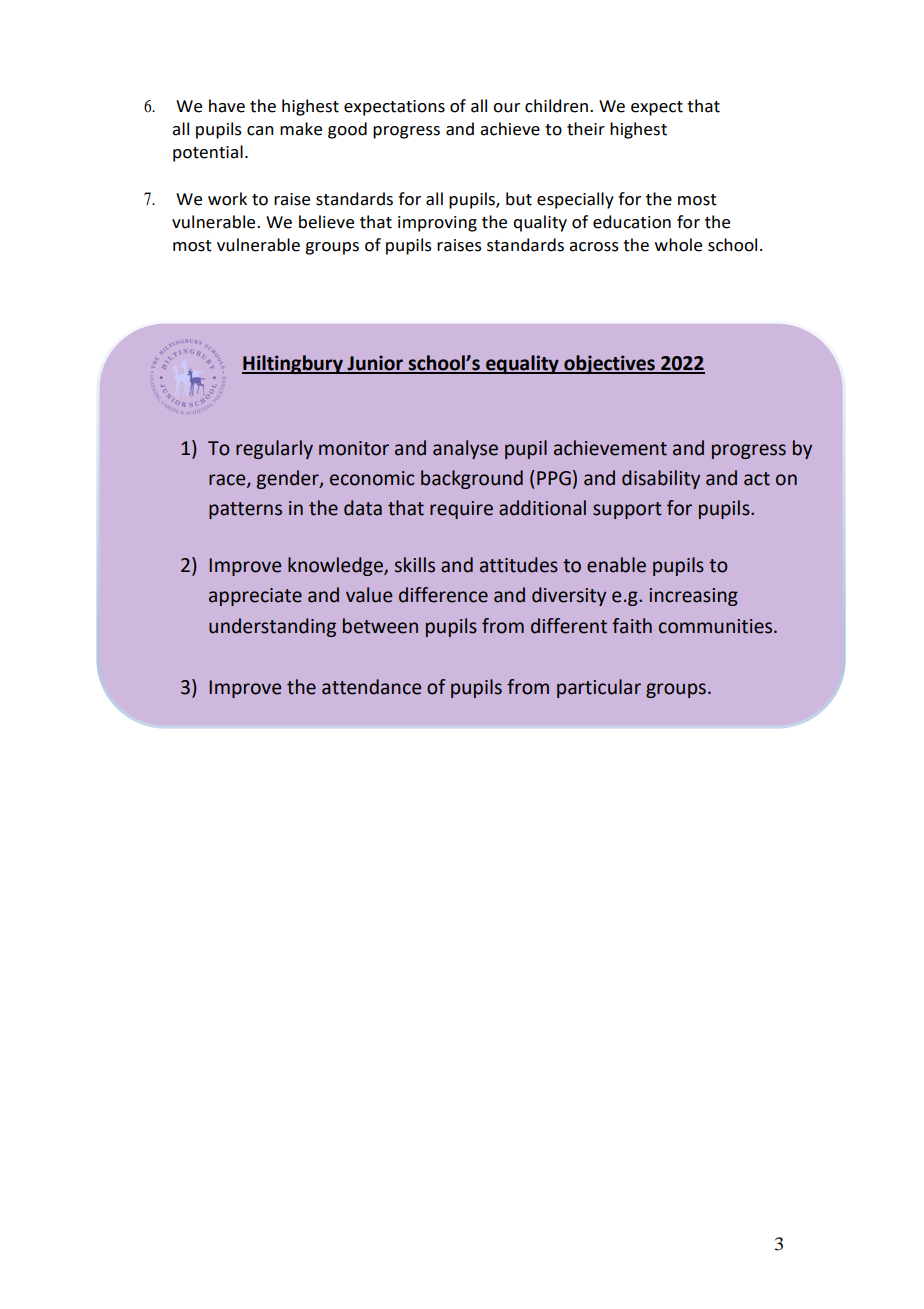 This screenshot has height=1309, width=924. Describe the element at coordinates (661, 479) in the screenshot. I see `disability` at that location.
